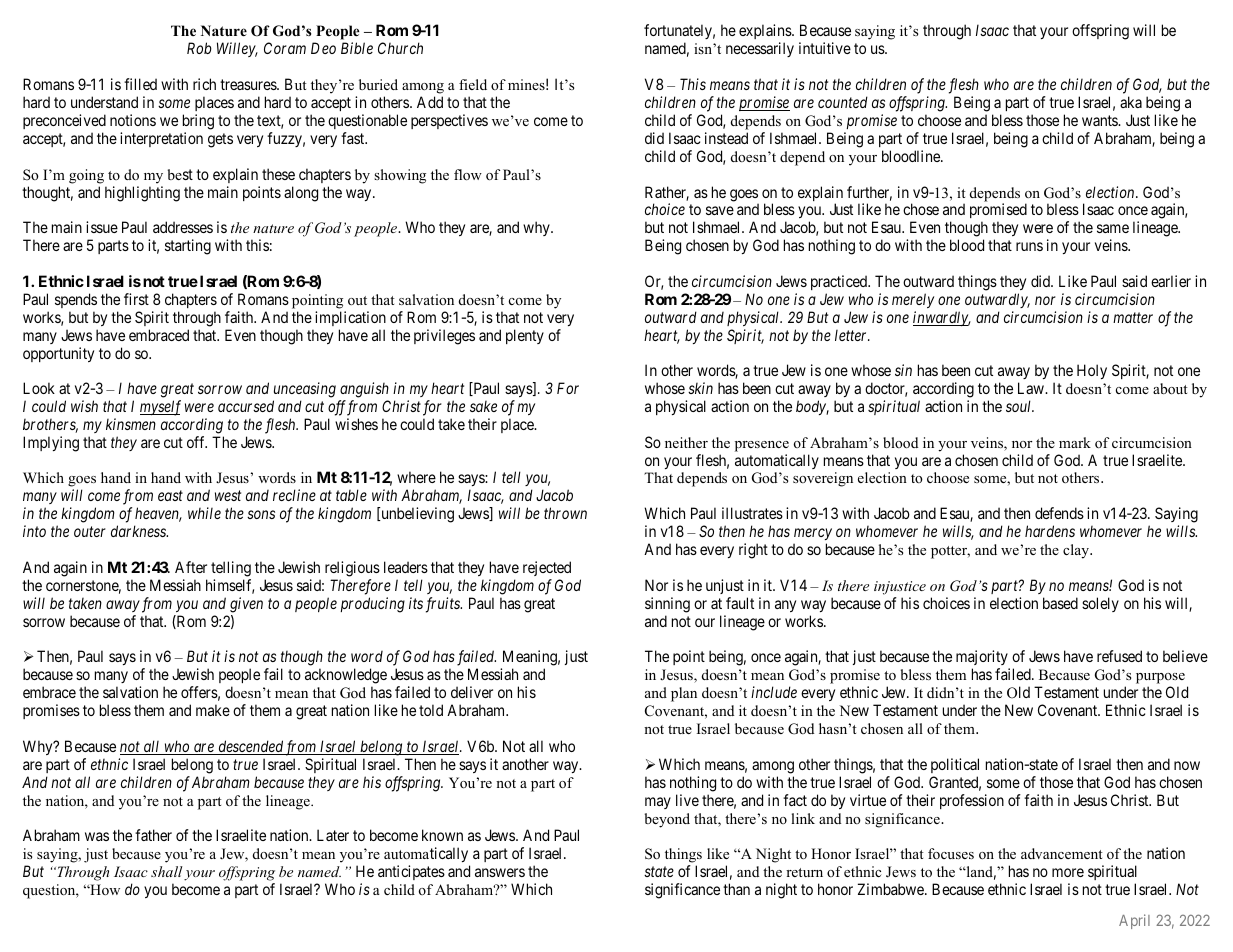 This image has height=952, width=1233. I want to click on defends, so click(1059, 513).
